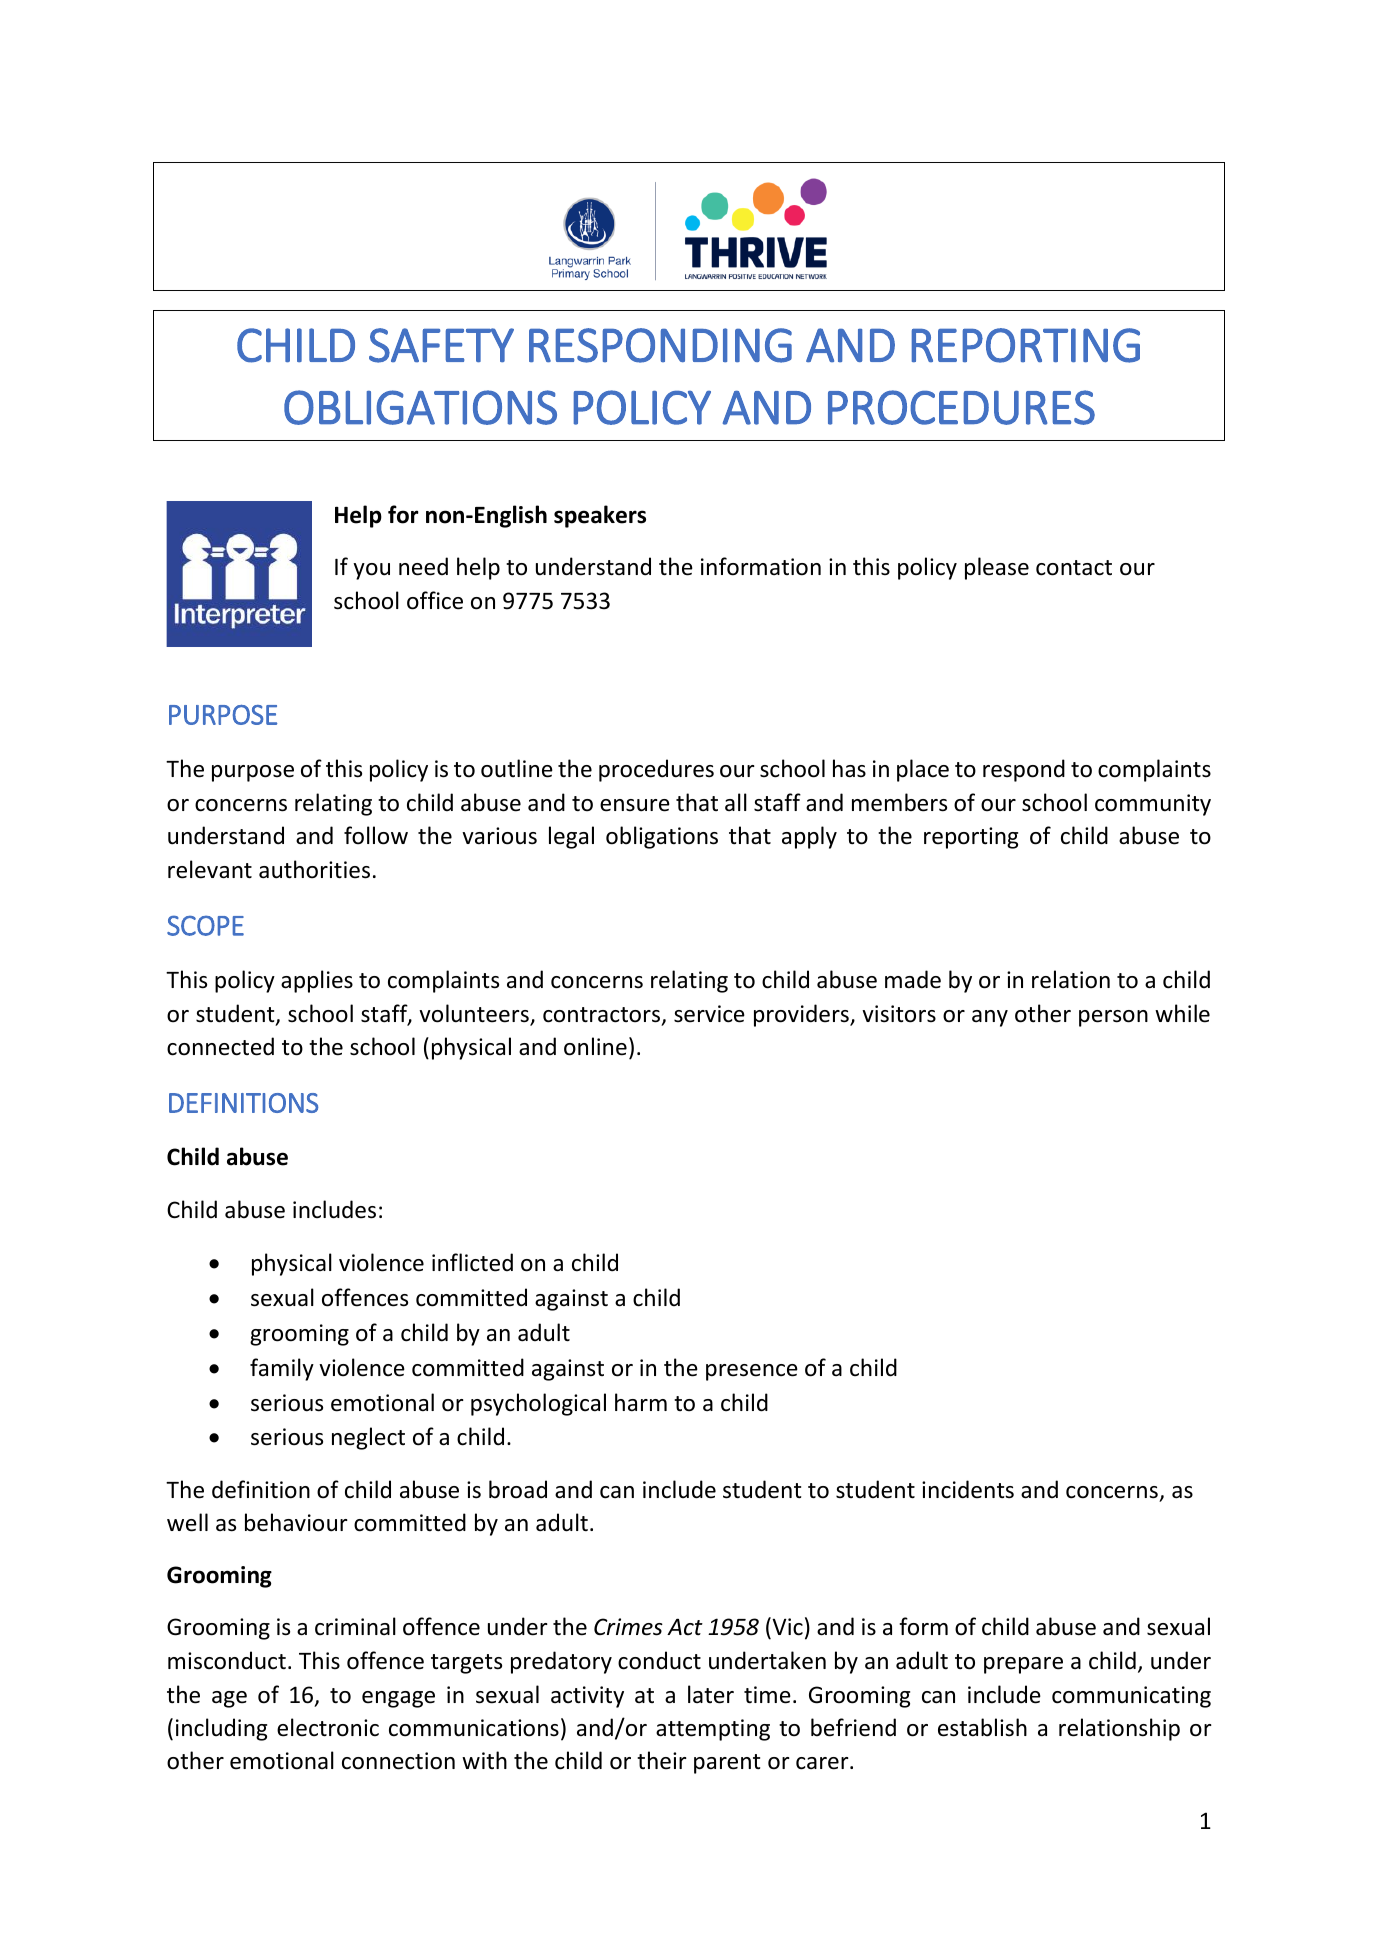 The width and height of the screenshot is (1378, 1949). I want to click on connected, so click(220, 1046).
